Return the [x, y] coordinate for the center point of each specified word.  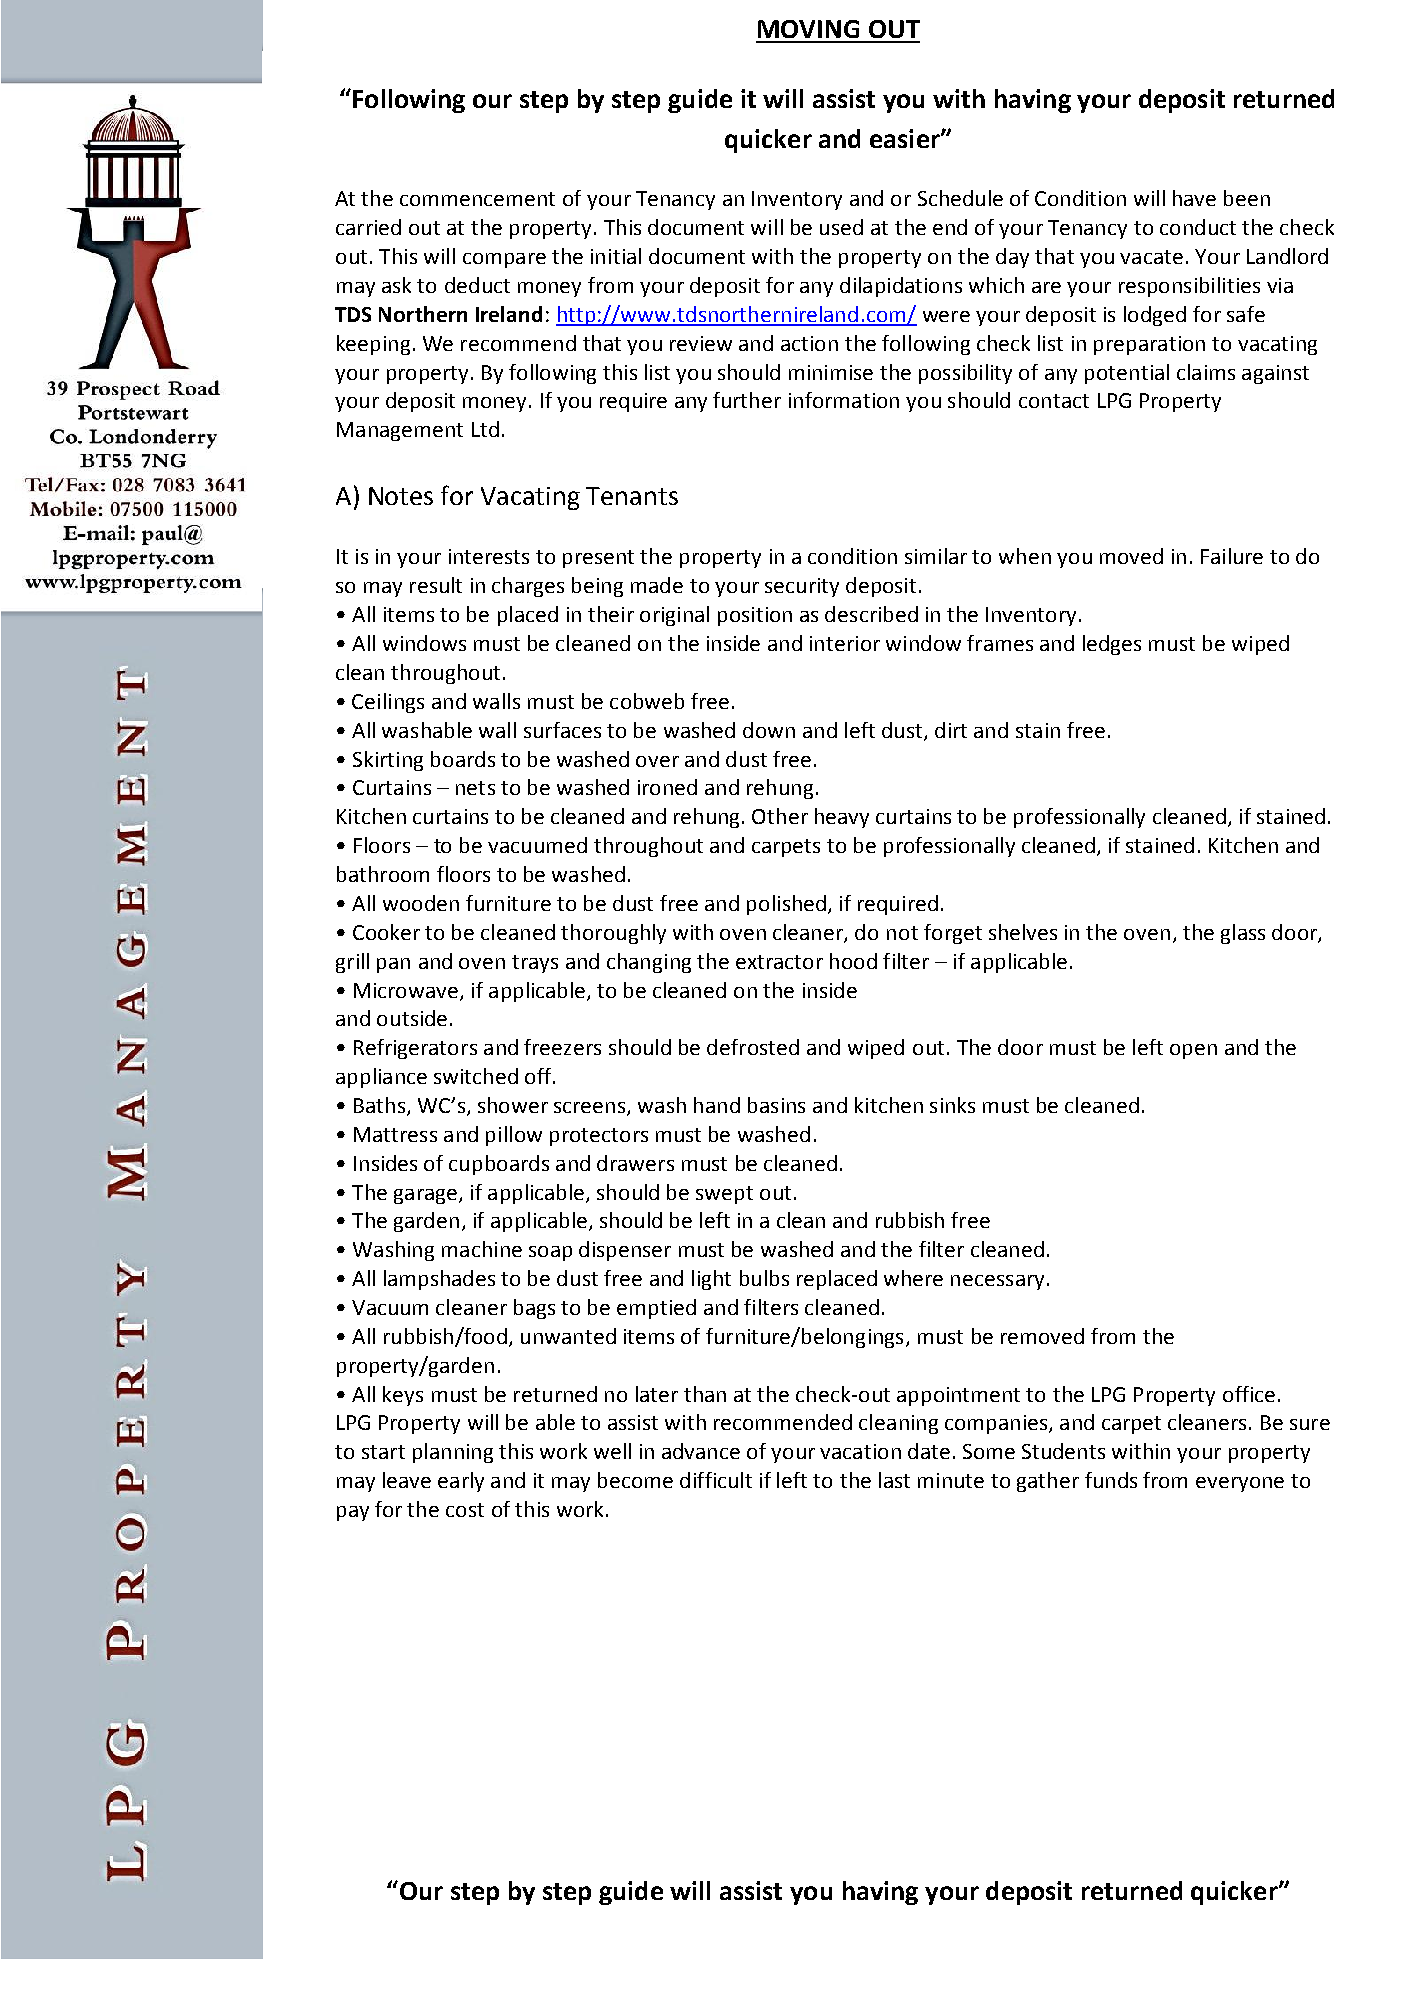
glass [1243, 934]
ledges [1112, 645]
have [1194, 198]
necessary [997, 1282]
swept [724, 1195]
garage [427, 1196]
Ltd [485, 429]
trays [535, 964]
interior [845, 643]
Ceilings [388, 703]
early [461, 1482]
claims [1206, 372]
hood [853, 961]
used [841, 227]
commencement [477, 199]
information [844, 400]
